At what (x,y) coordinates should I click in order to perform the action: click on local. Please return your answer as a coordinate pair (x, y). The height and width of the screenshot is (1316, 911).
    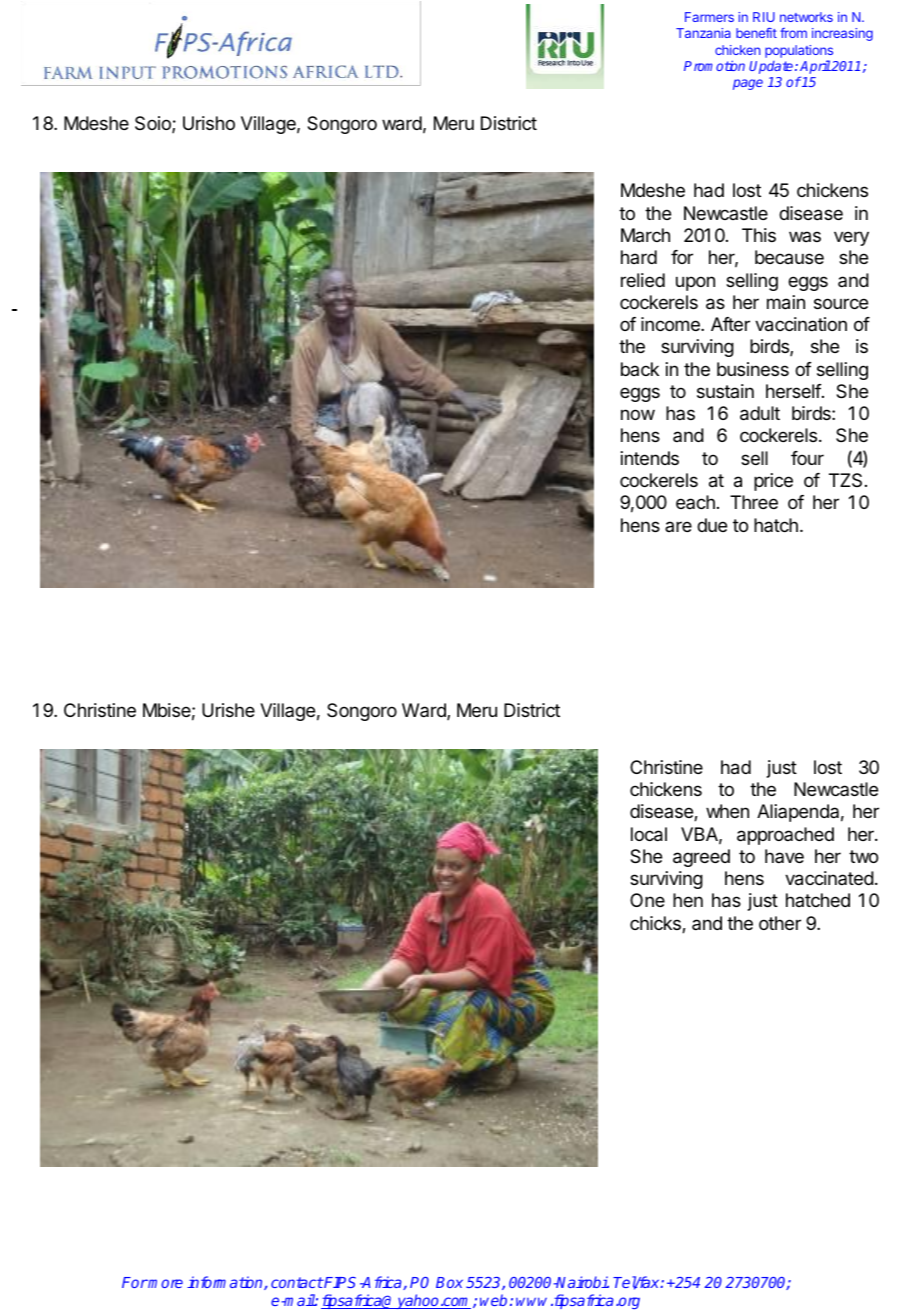
    Looking at the image, I should click on (649, 834).
